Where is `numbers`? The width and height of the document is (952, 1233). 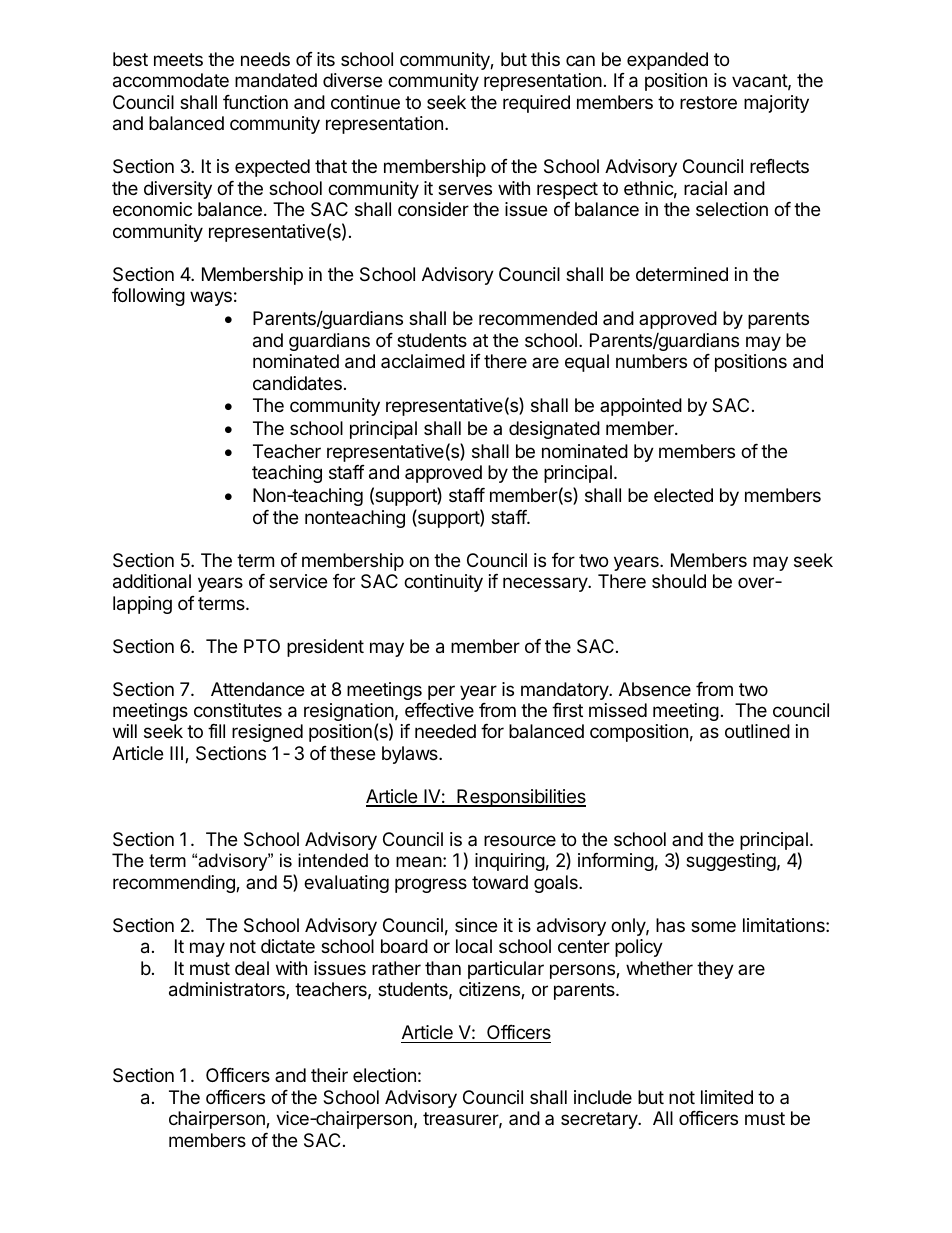
numbers is located at coordinates (651, 361).
